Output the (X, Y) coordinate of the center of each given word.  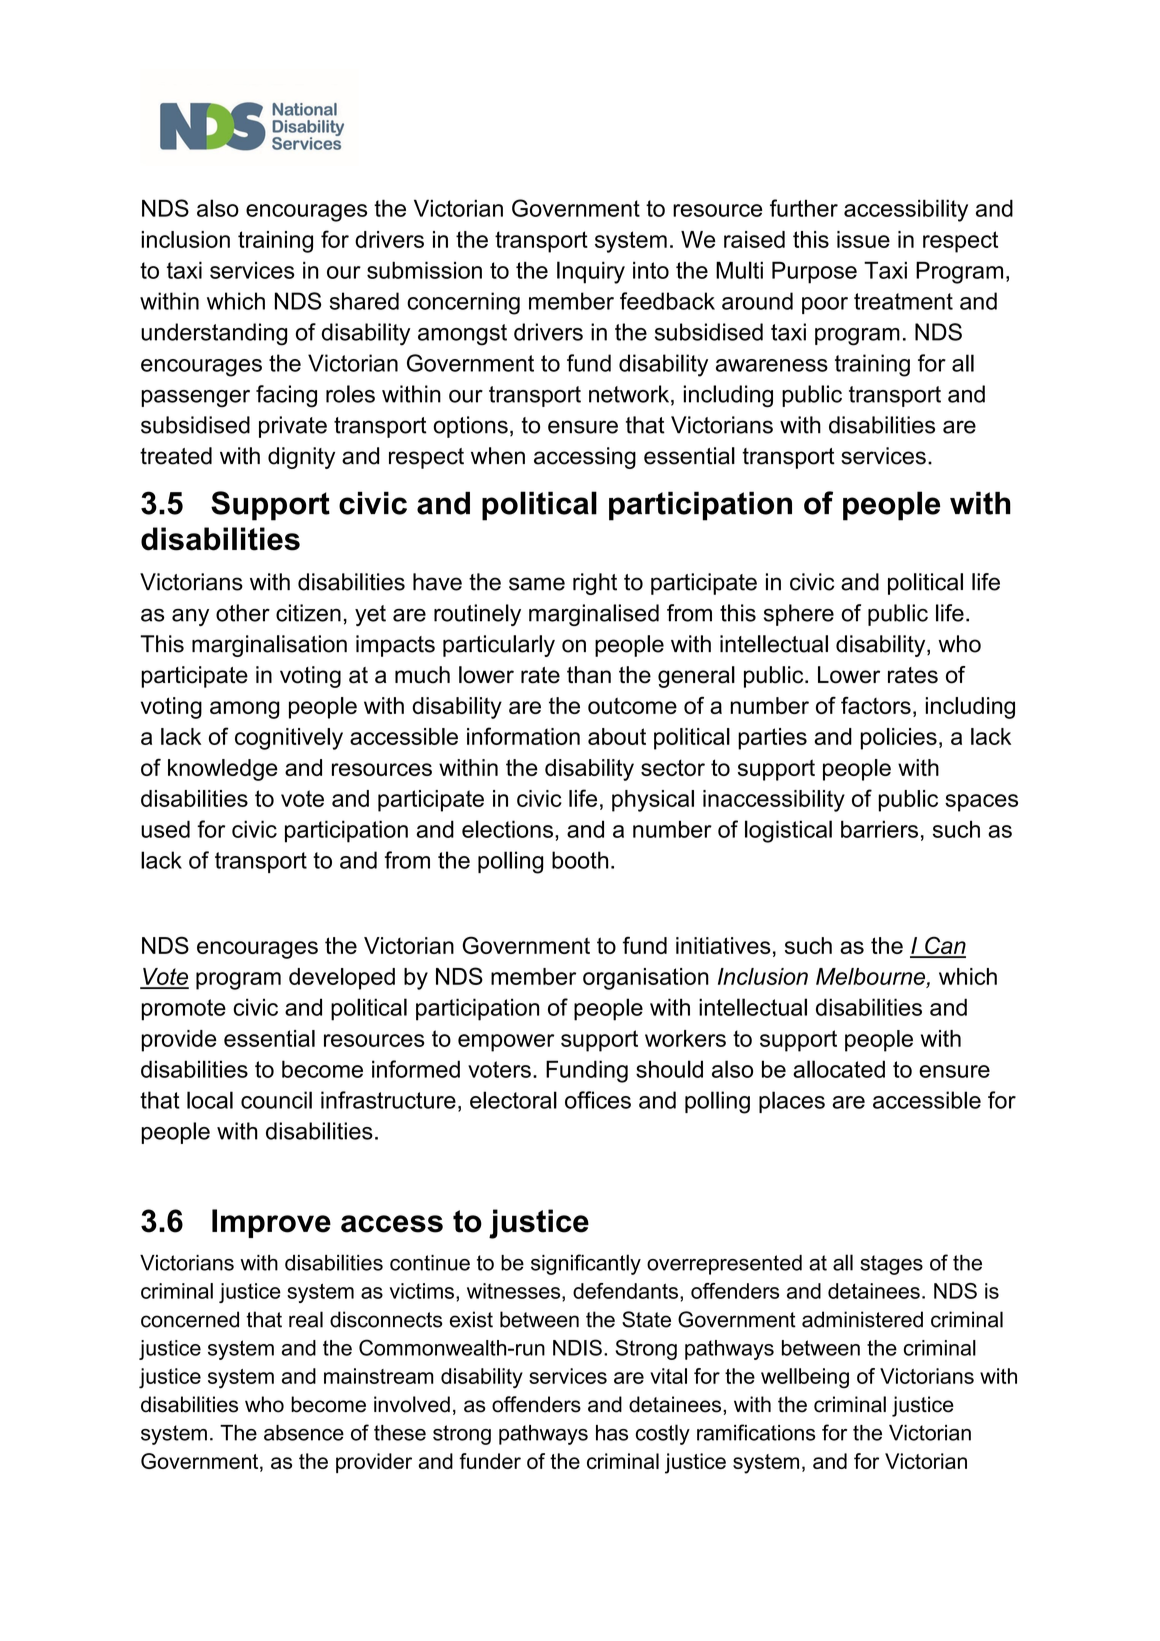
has (612, 1433)
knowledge (223, 770)
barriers (879, 829)
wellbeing (805, 1378)
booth (580, 860)
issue (863, 239)
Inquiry (591, 272)
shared (364, 301)
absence (304, 1433)
